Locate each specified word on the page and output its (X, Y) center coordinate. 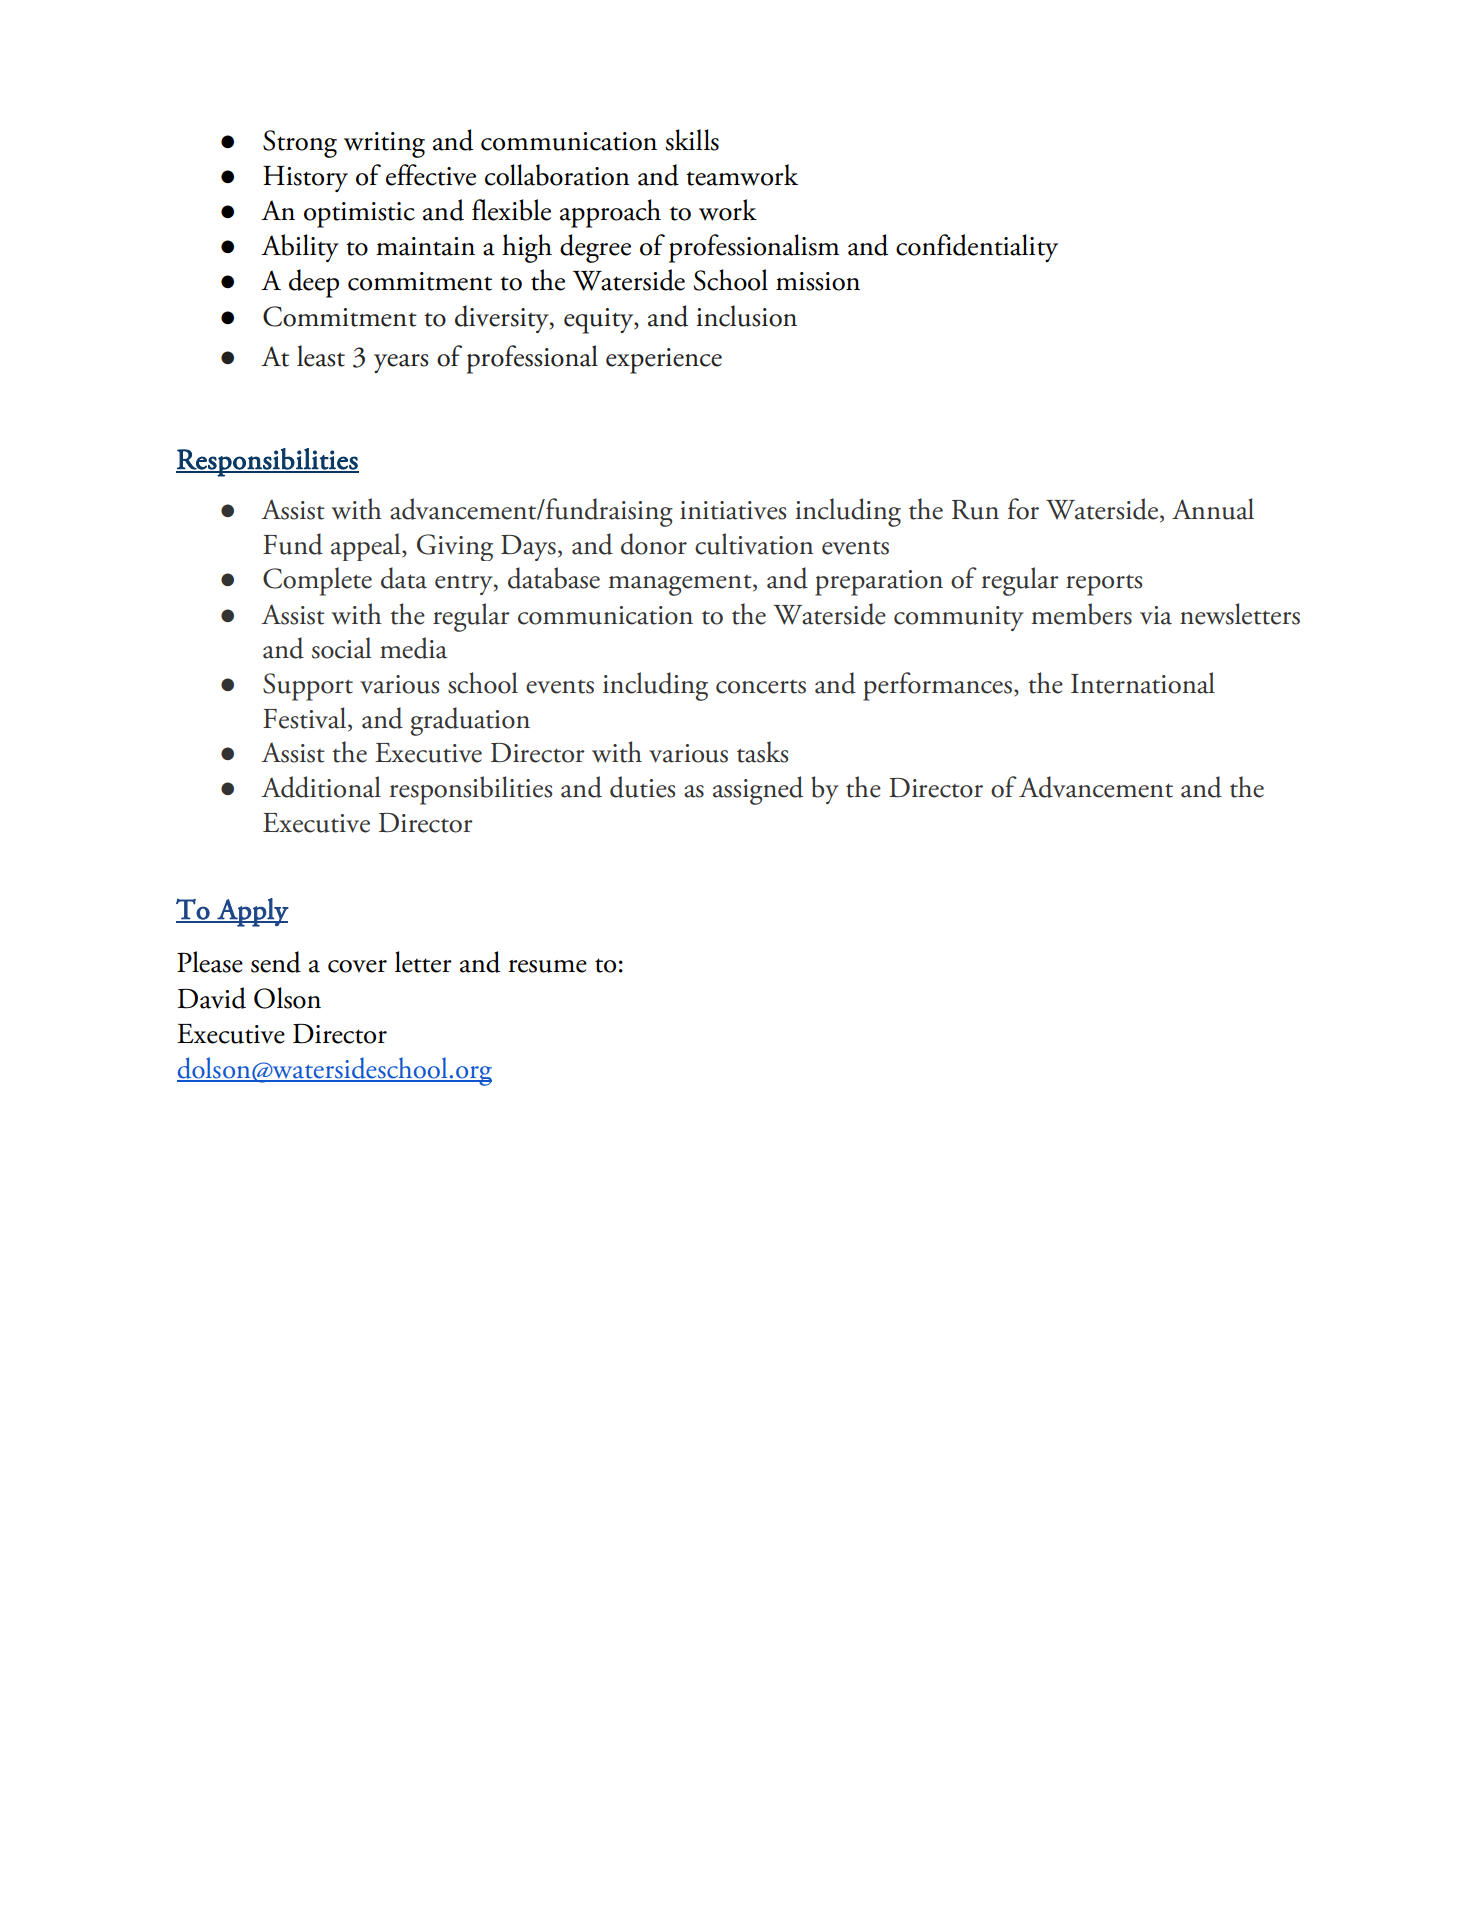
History (305, 179)
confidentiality (977, 248)
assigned (758, 790)
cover (357, 966)
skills (692, 140)
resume (547, 966)
